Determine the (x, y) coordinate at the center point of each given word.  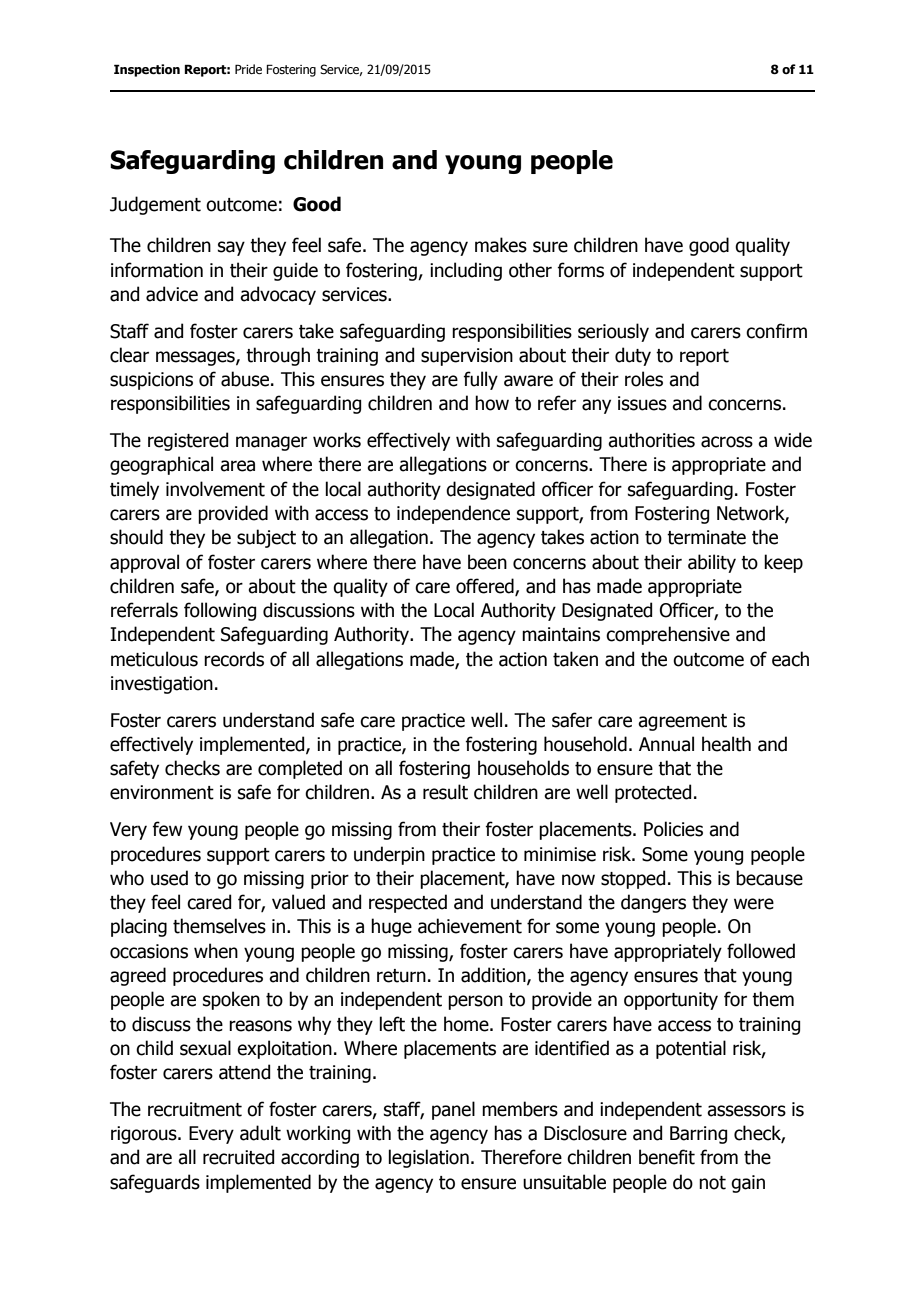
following (220, 611)
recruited (238, 1157)
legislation (428, 1158)
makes (501, 245)
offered (486, 587)
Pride (248, 69)
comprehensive (668, 635)
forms (580, 270)
